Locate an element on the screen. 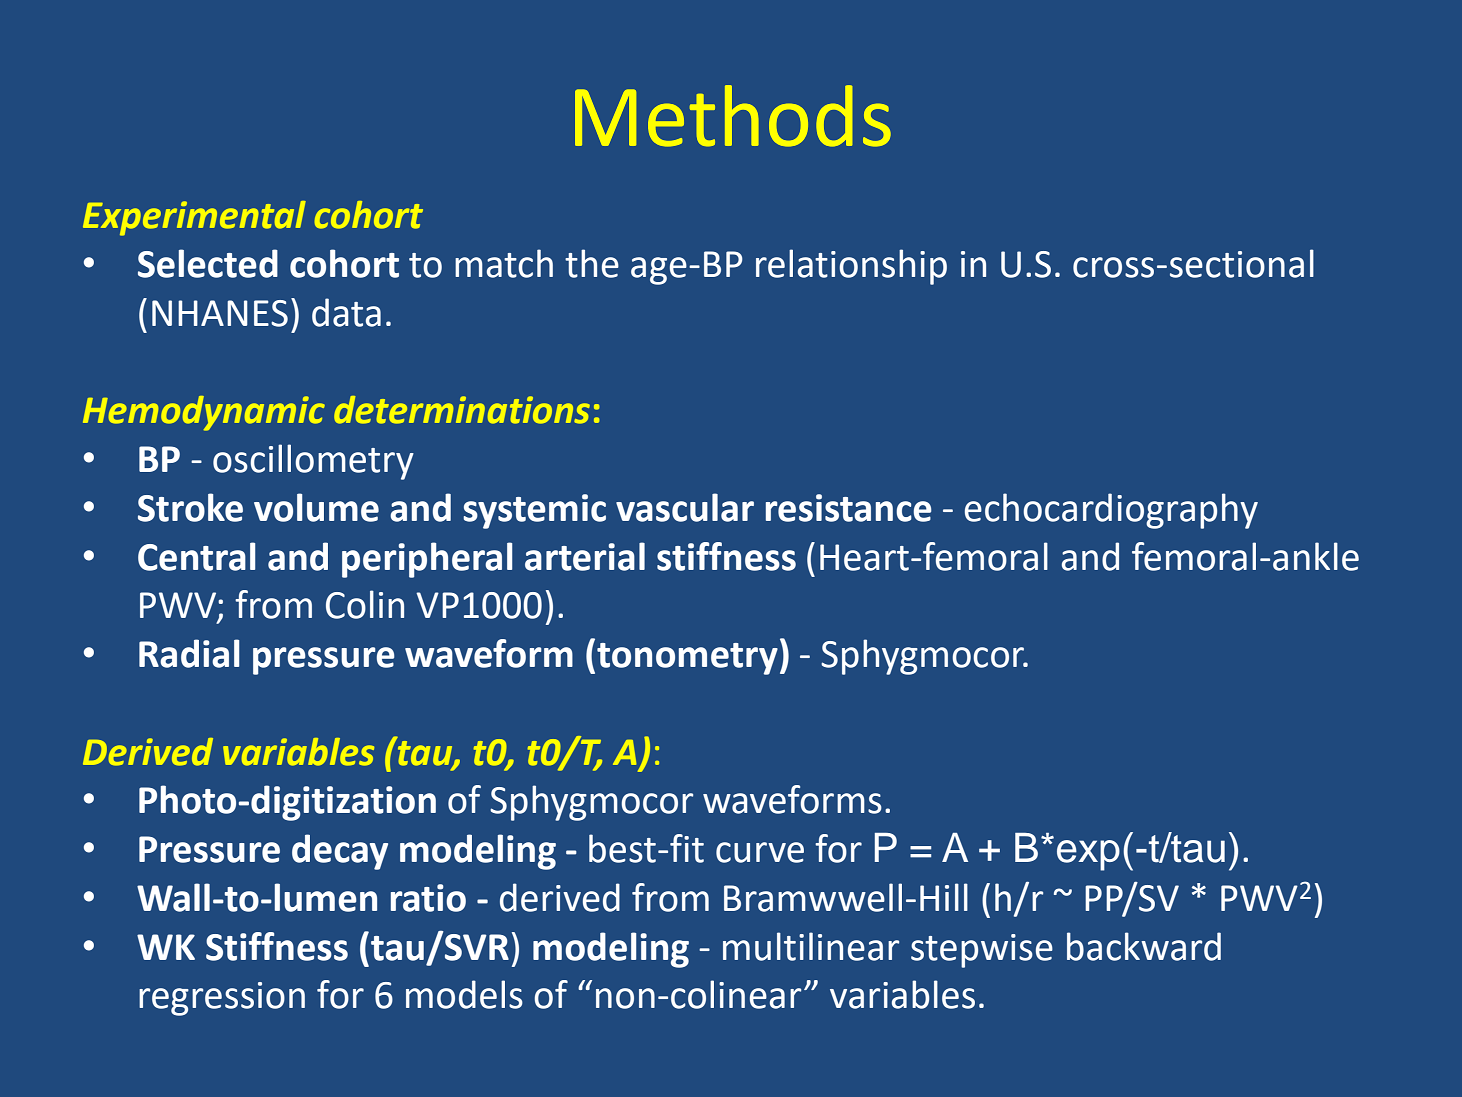  Methods is located at coordinates (733, 116).
